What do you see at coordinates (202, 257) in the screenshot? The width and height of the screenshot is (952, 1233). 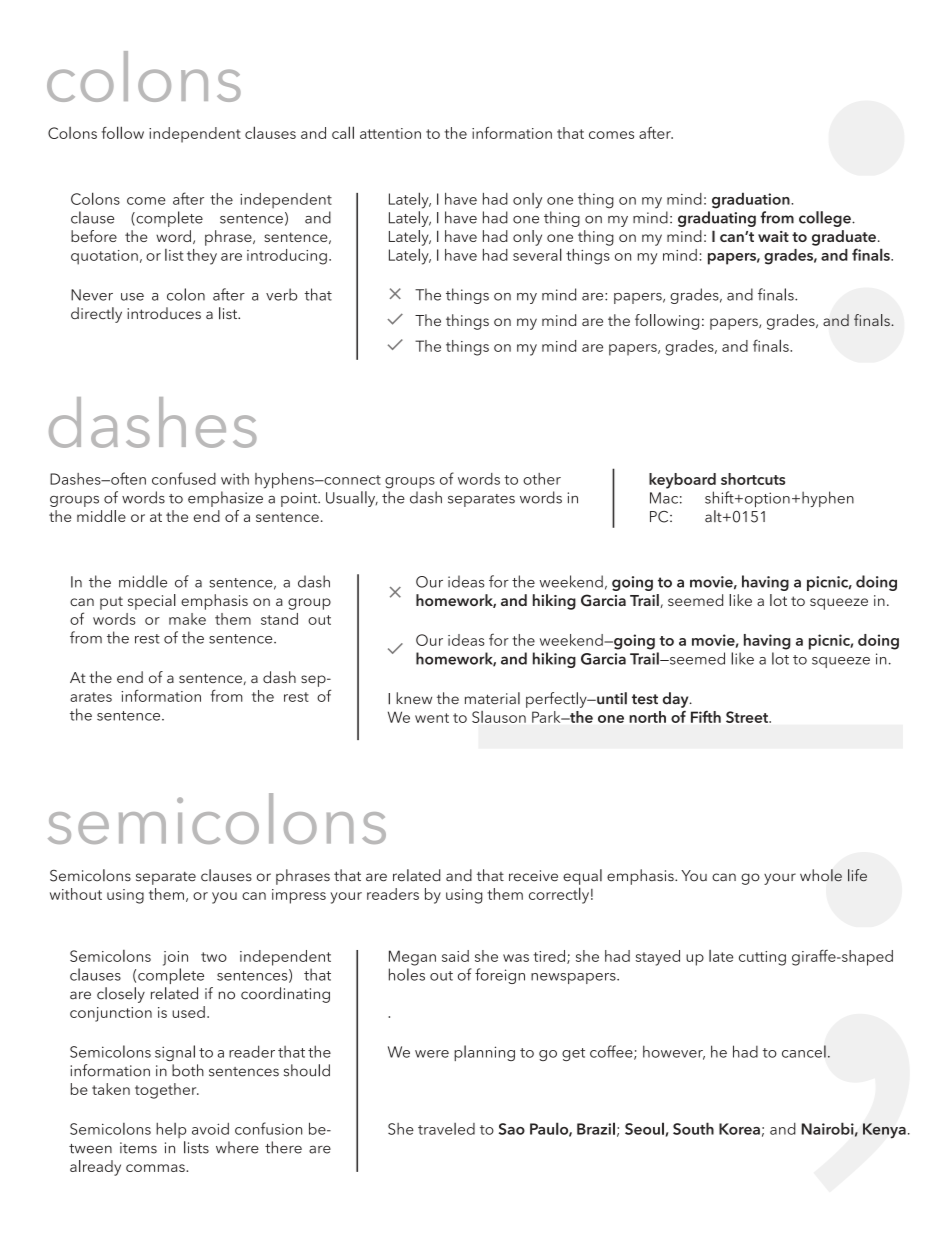 I see `they` at bounding box center [202, 257].
